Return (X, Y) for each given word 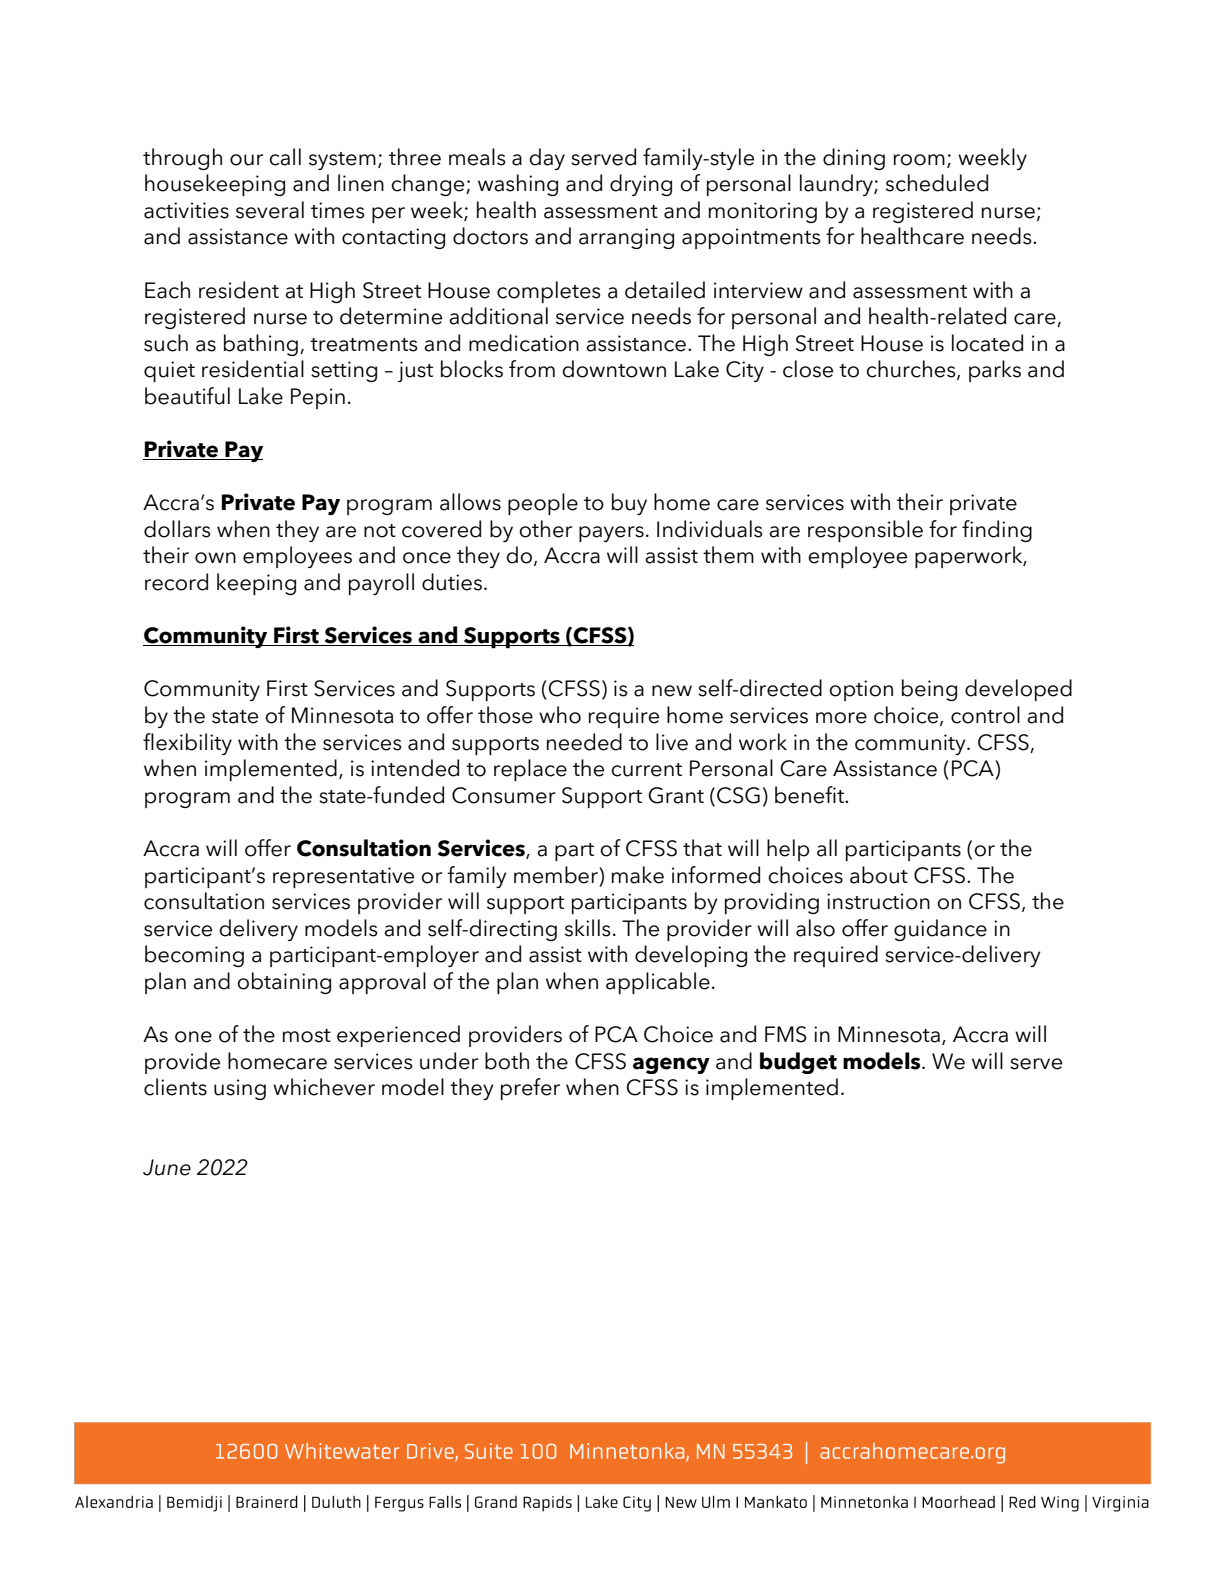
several (270, 210)
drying (641, 185)
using (240, 1089)
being (929, 690)
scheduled (937, 183)
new (672, 691)
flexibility (187, 744)
